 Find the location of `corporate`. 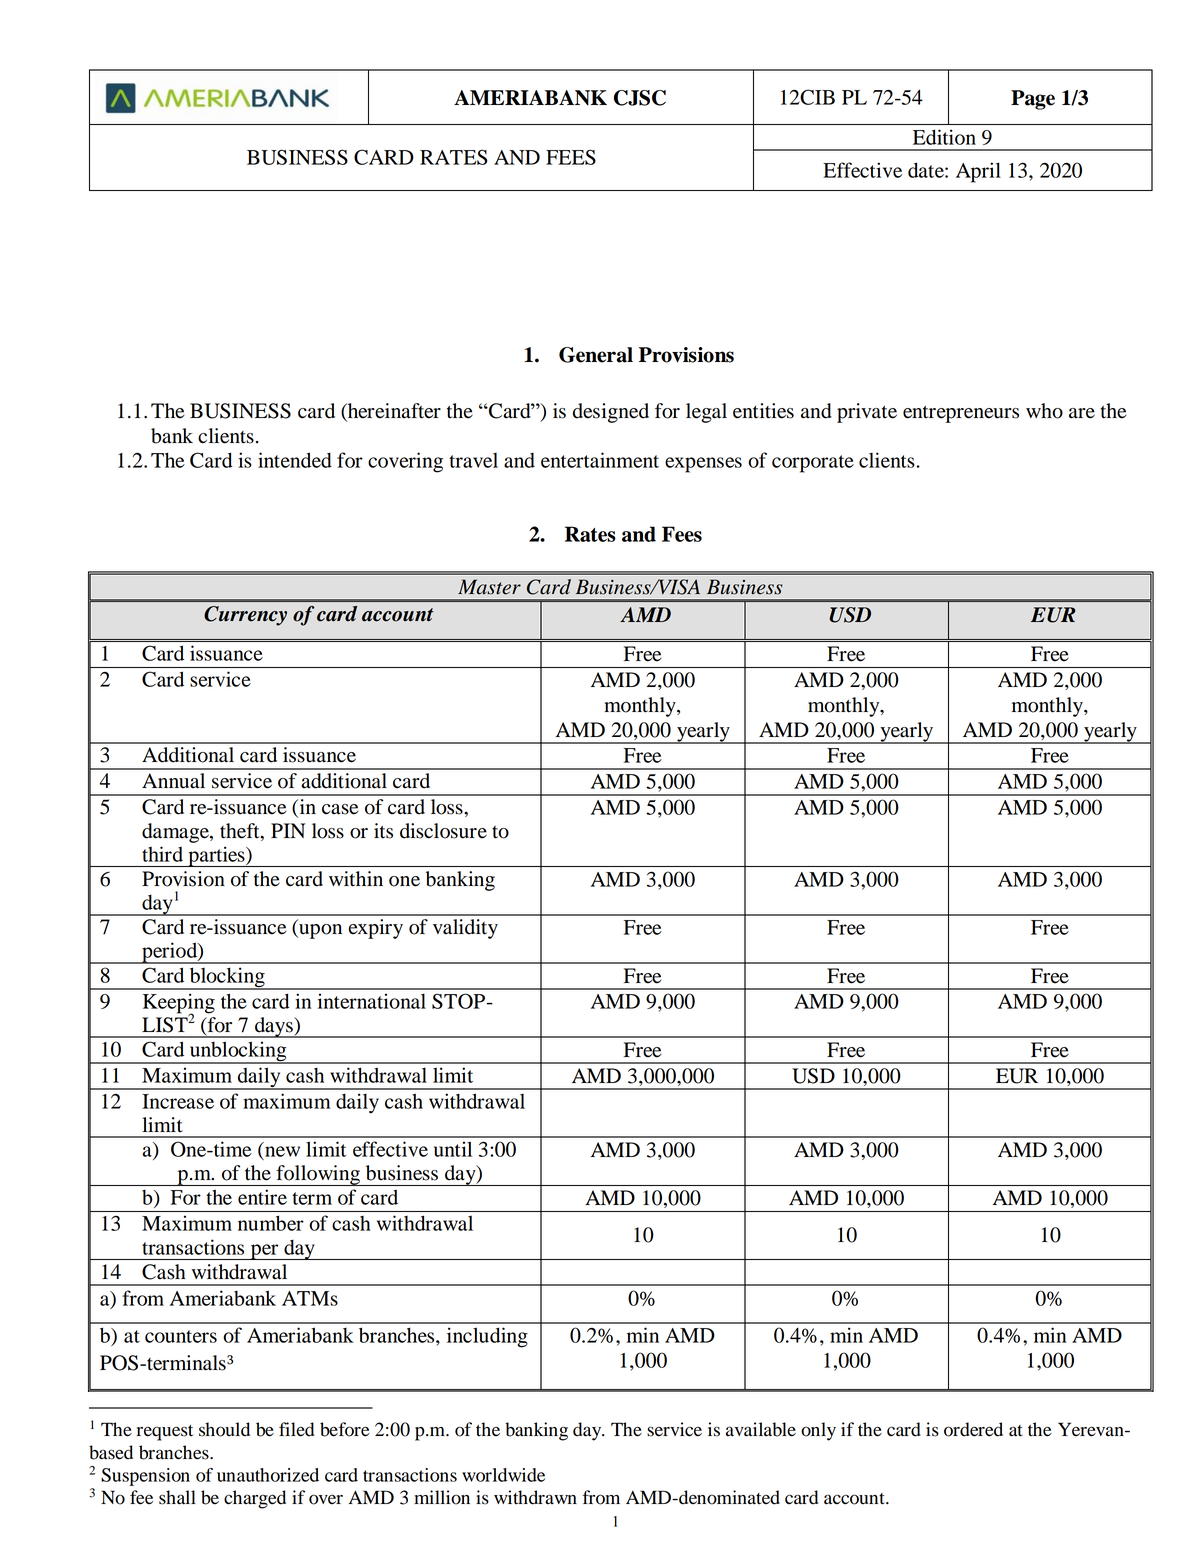

corporate is located at coordinates (813, 464).
